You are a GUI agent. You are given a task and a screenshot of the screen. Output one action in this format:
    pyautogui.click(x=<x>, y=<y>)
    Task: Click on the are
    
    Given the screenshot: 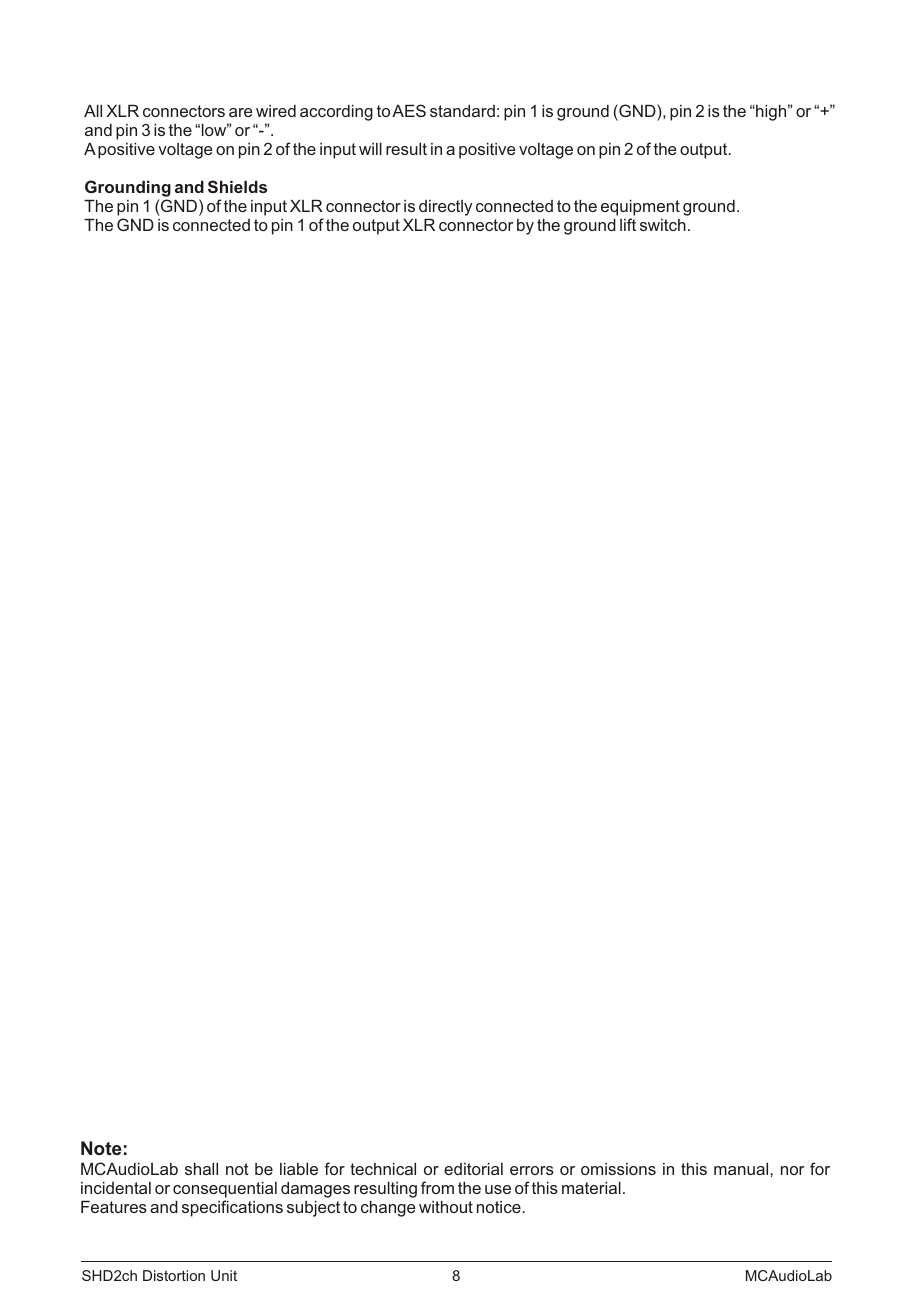 What is the action you would take?
    pyautogui.click(x=241, y=112)
